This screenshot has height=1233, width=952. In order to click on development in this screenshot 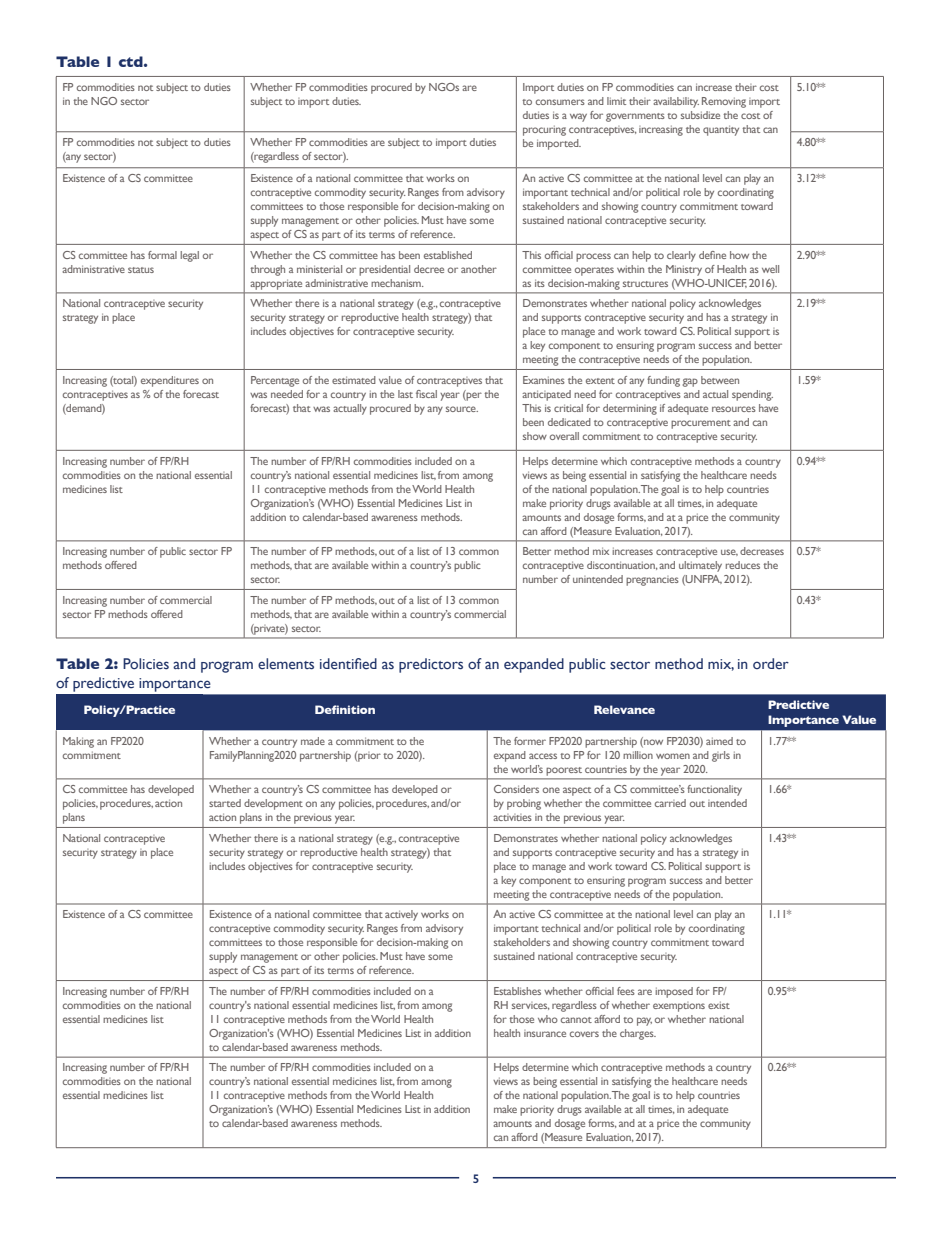, I will do `click(273, 804)`.
